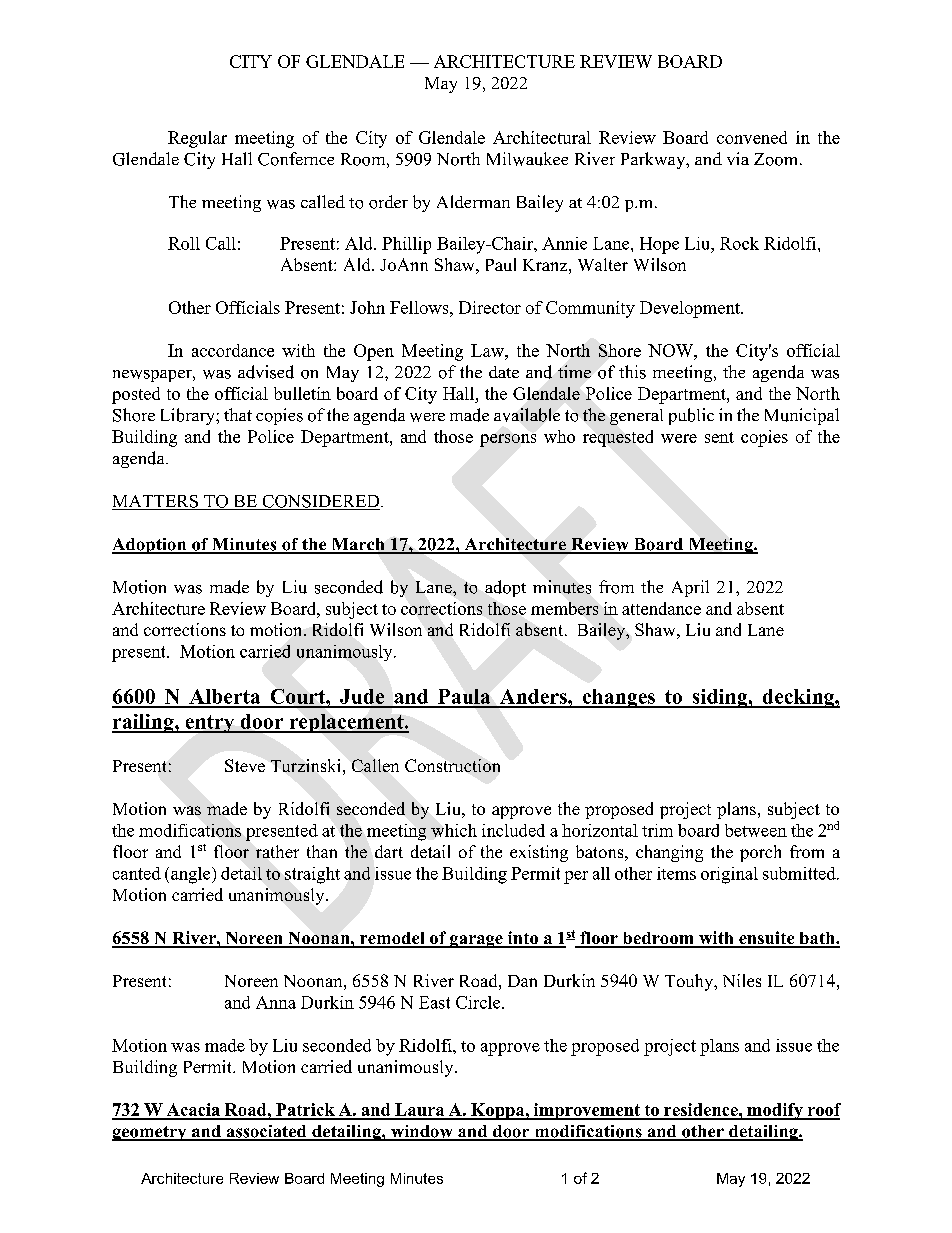  I want to click on Development, so click(691, 309).
